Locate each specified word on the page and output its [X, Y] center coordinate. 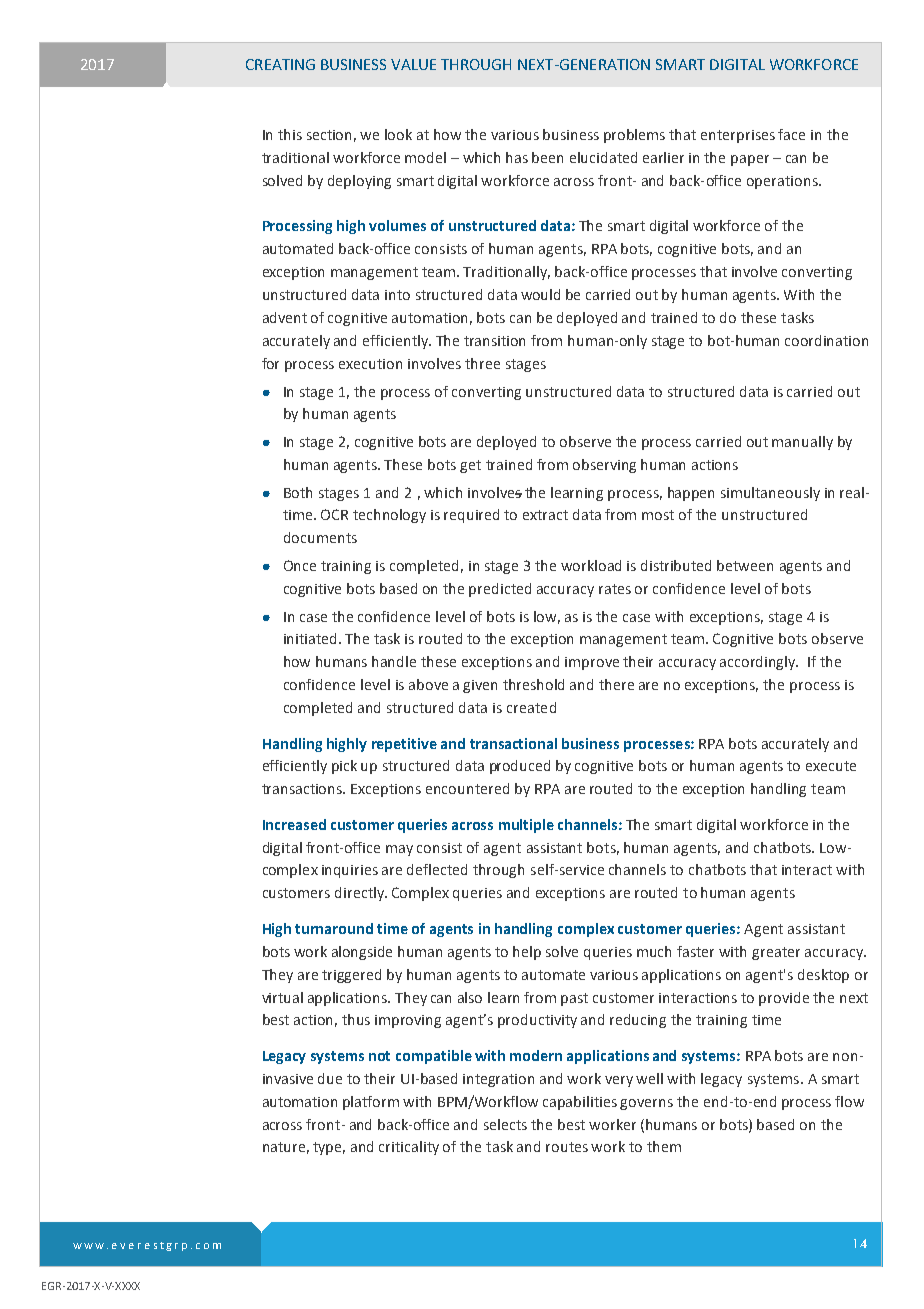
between [745, 565]
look [398, 134]
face [791, 134]
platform [371, 1103]
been [547, 157]
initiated [312, 638]
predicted [500, 590]
